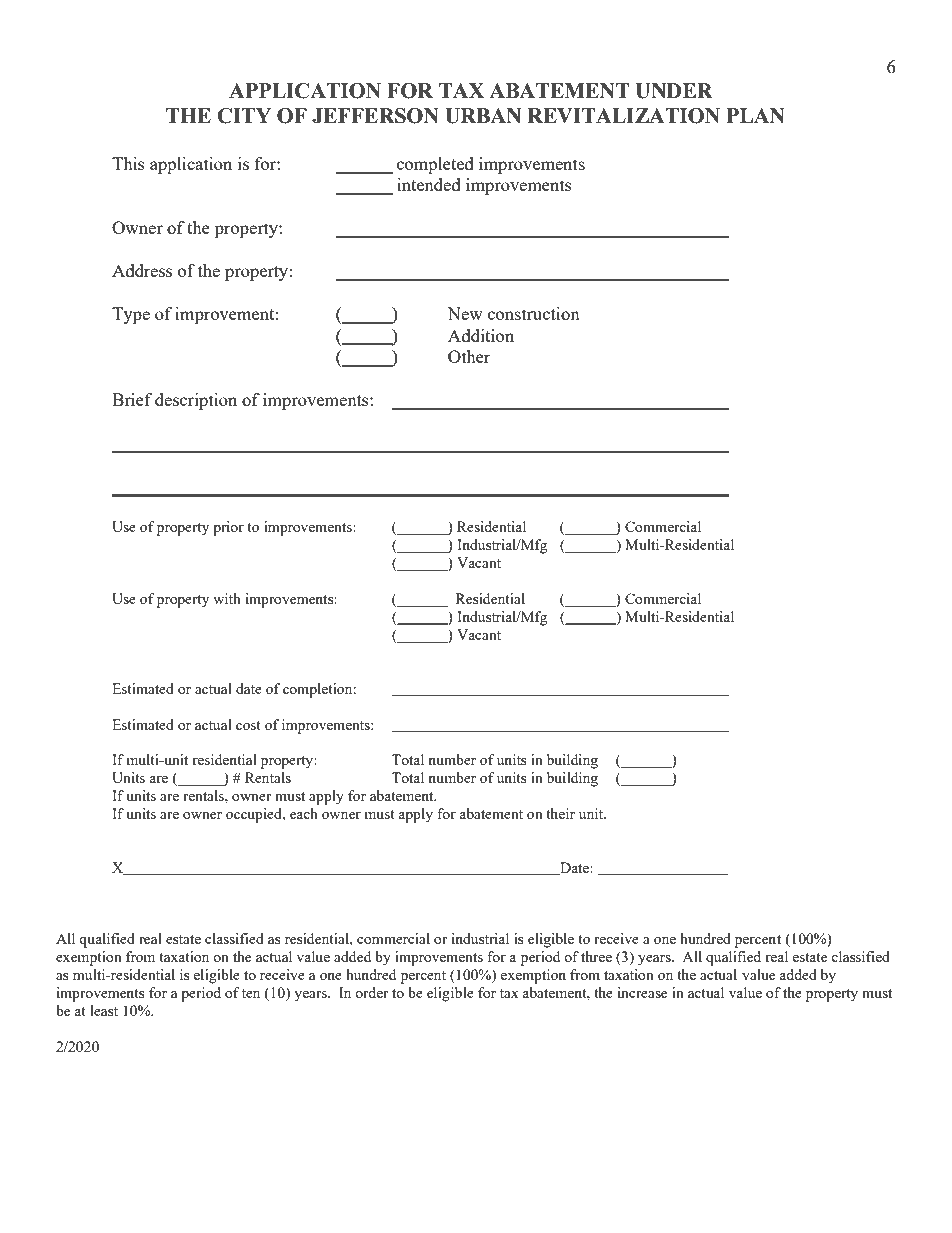 Image resolution: width=952 pixels, height=1233 pixels. What do you see at coordinates (642, 992) in the document?
I see `increase` at bounding box center [642, 992].
